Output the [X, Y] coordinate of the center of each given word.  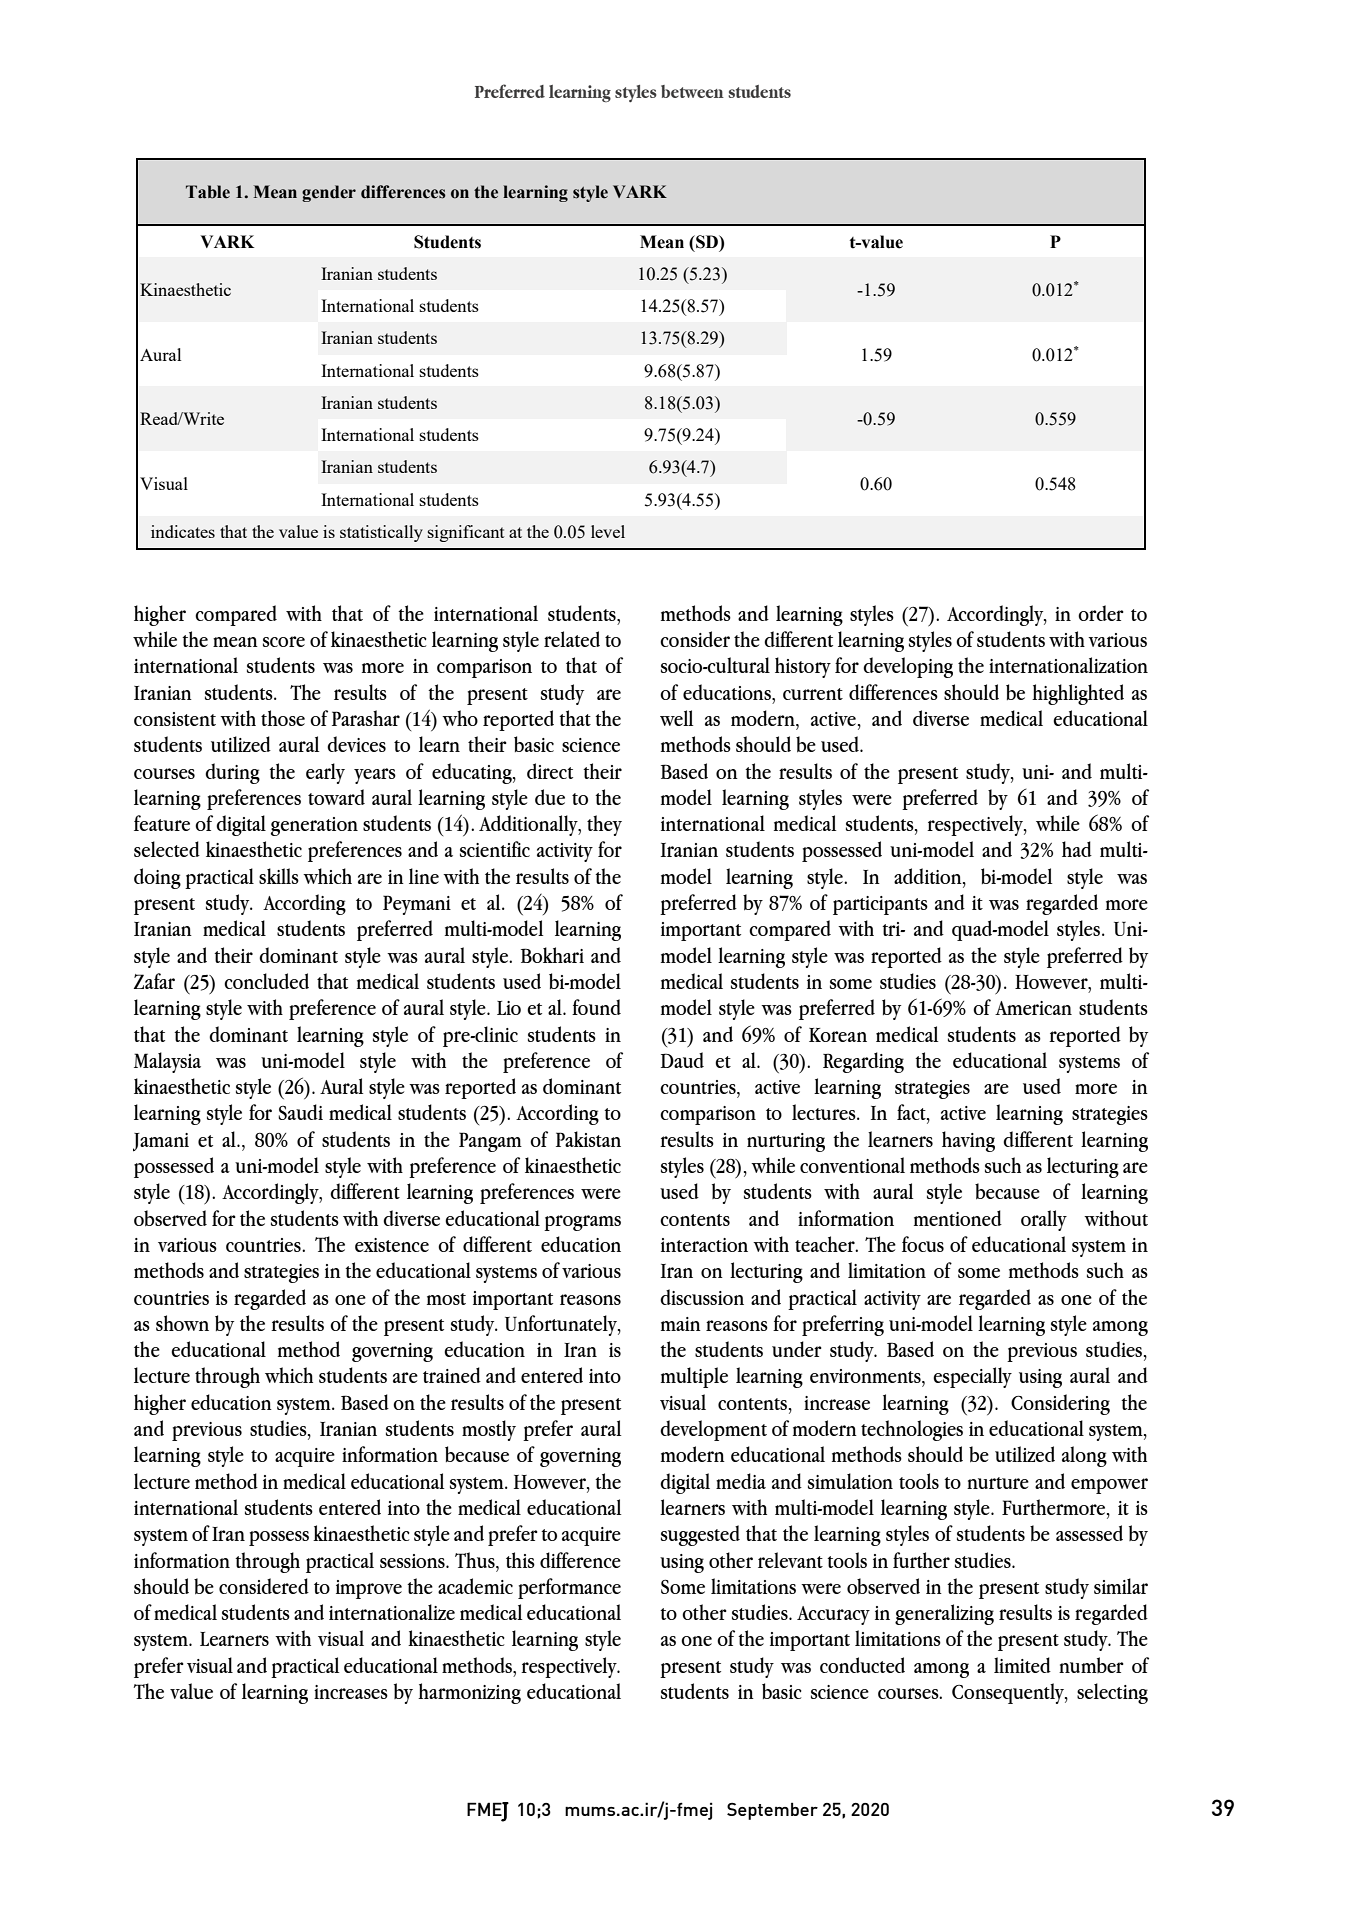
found [596, 1007]
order [1101, 613]
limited [1022, 1665]
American [1033, 1008]
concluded [266, 981]
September [772, 1811]
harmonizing [469, 1693]
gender [329, 193]
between [692, 91]
